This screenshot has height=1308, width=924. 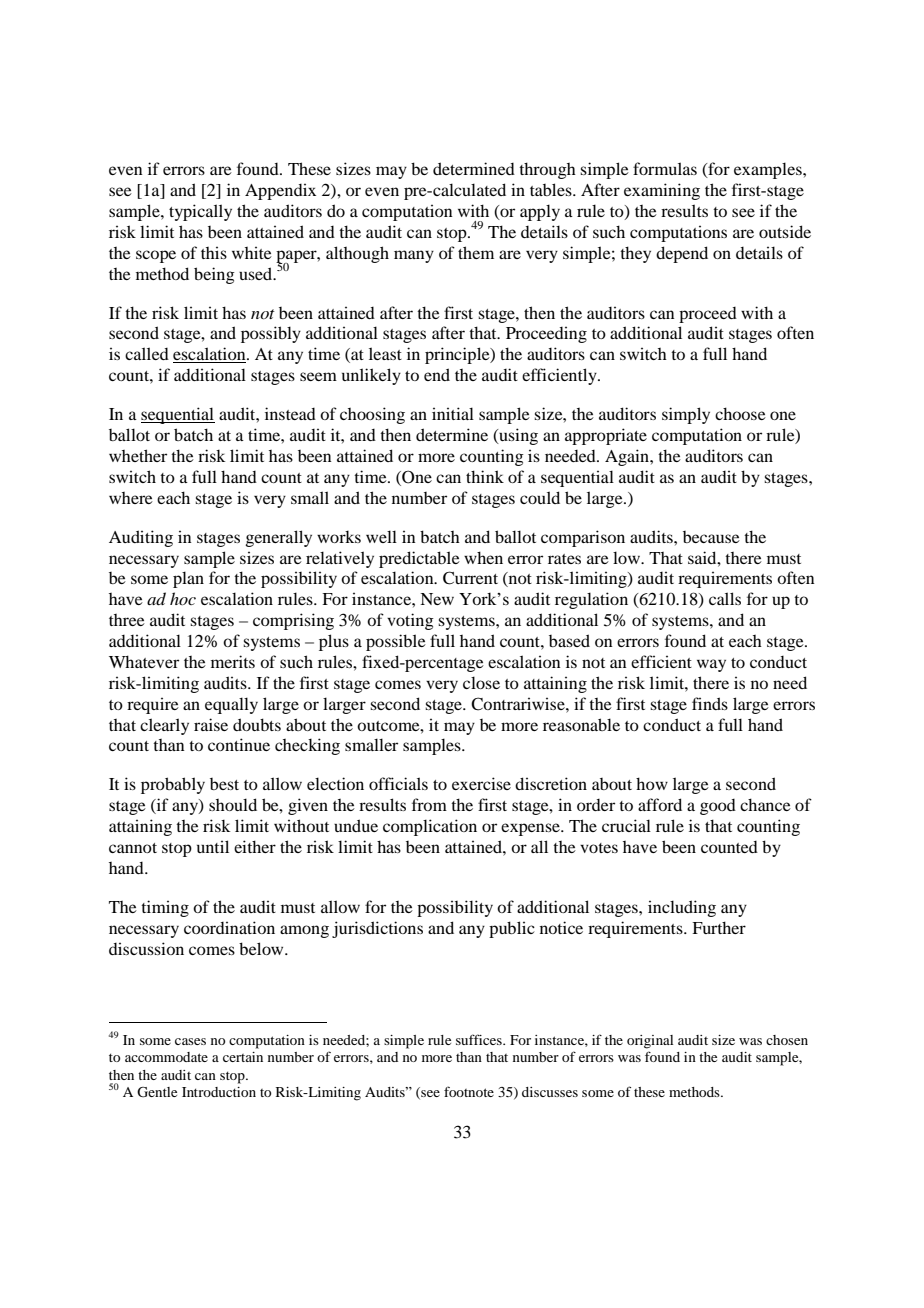 I want to click on where, so click(x=131, y=498).
